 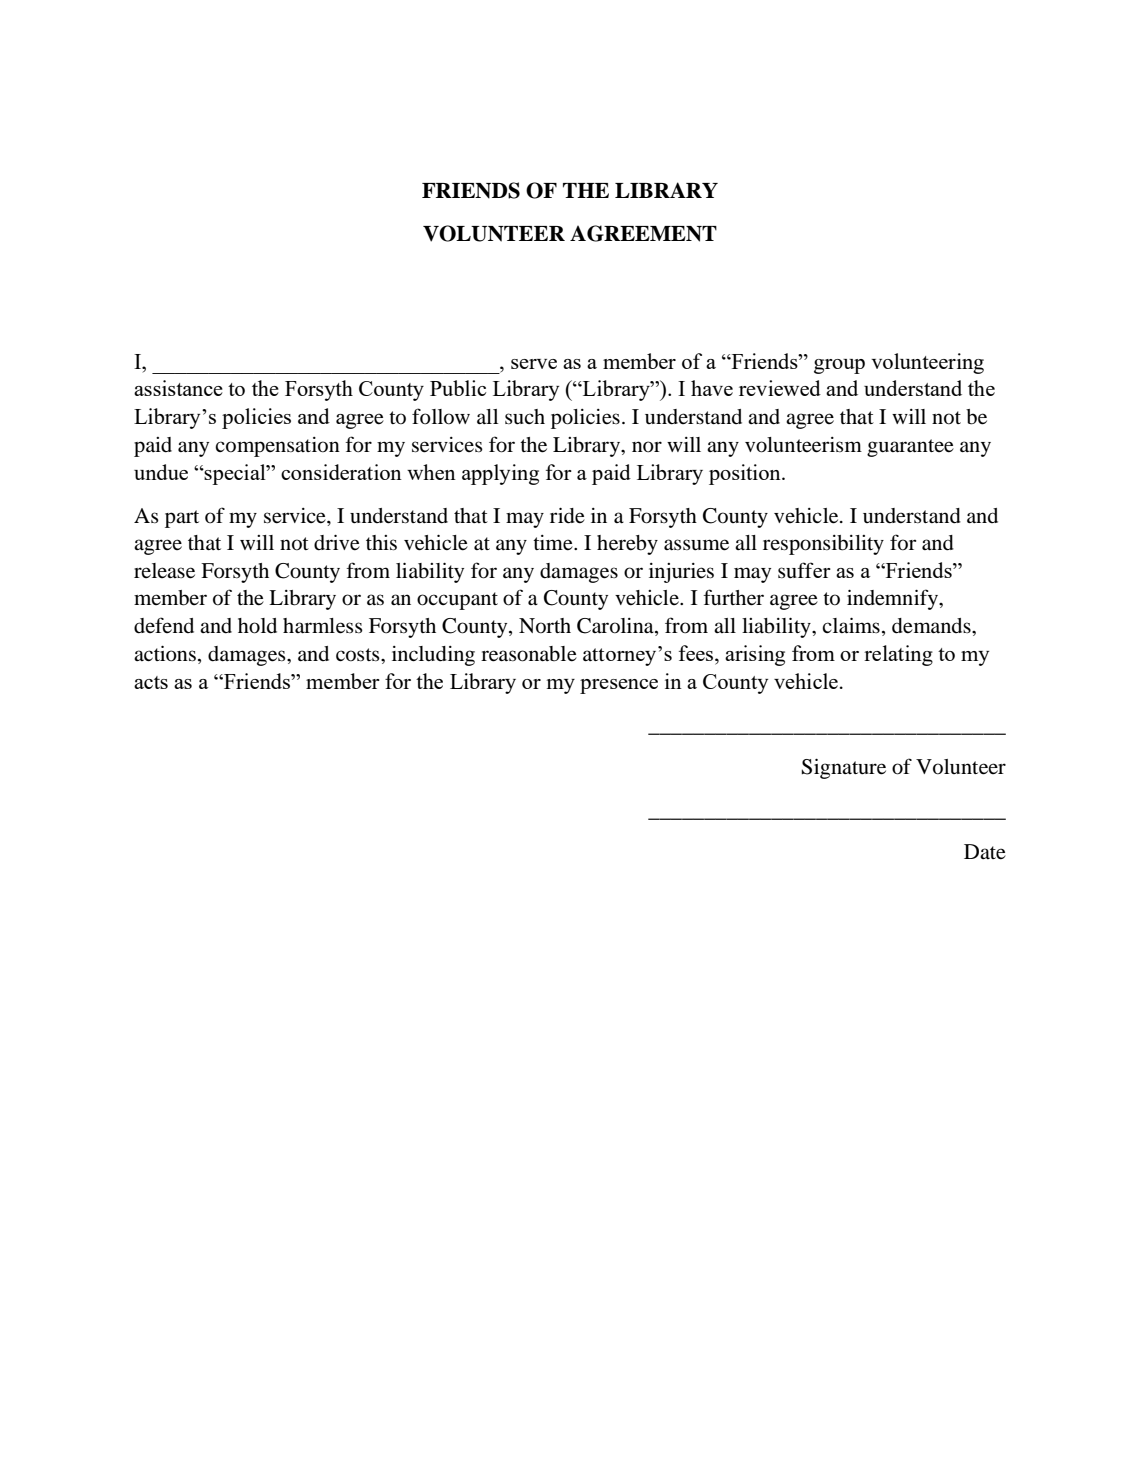 What do you see at coordinates (178, 388) in the screenshot?
I see `assistance` at bounding box center [178, 388].
